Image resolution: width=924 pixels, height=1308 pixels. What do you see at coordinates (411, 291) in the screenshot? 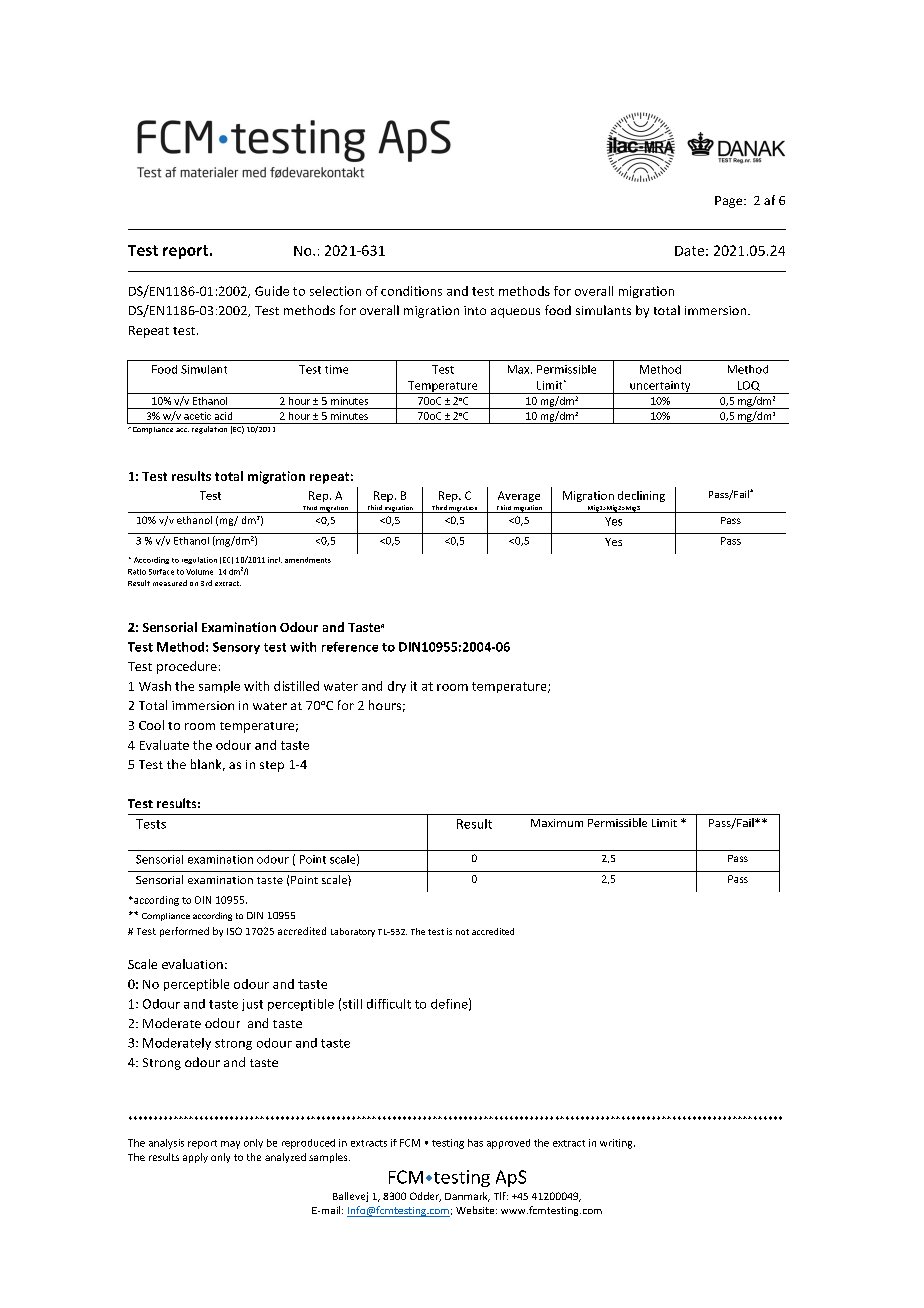
I see `conditions` at bounding box center [411, 291].
